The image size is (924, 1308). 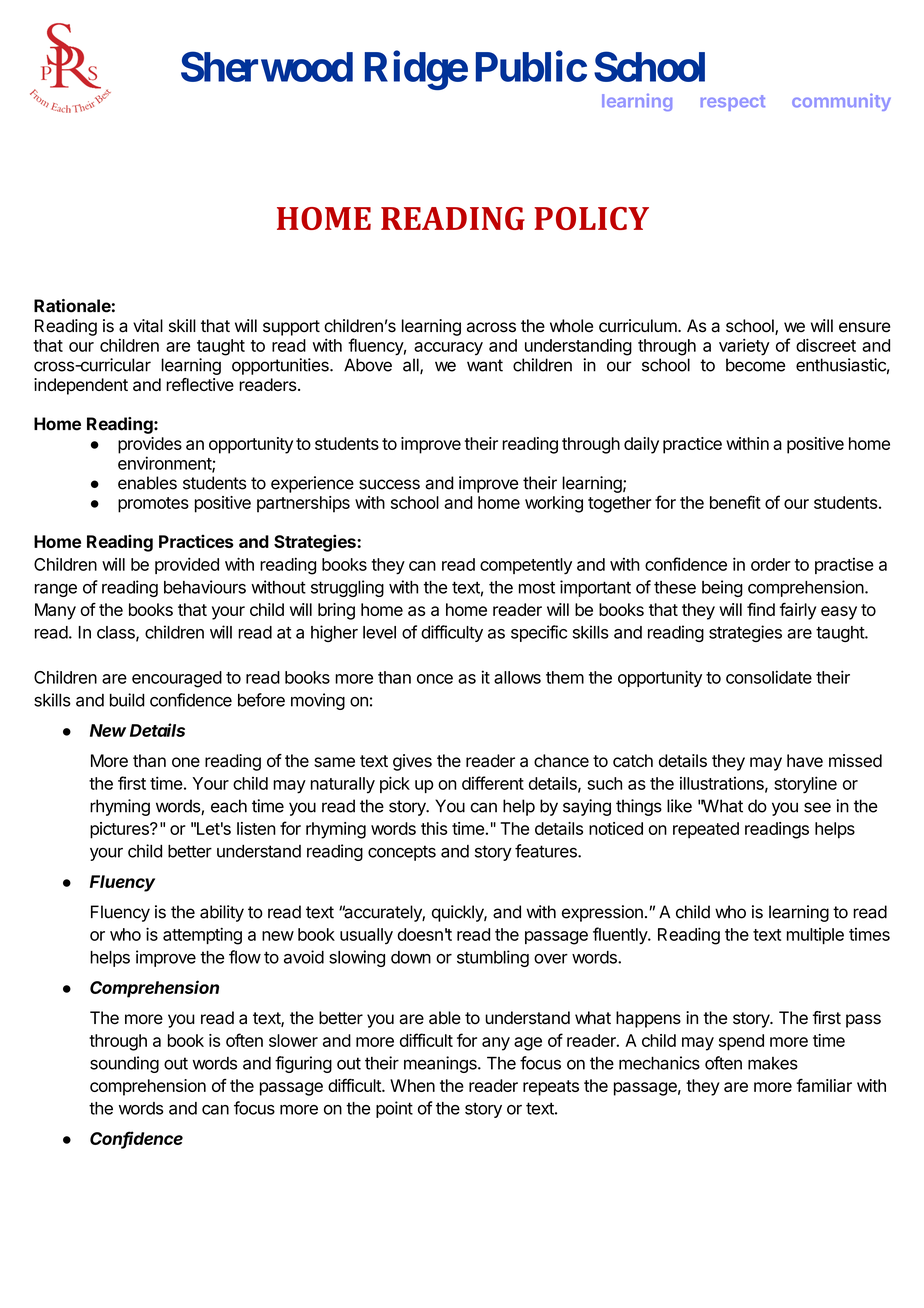 What do you see at coordinates (120, 830) in the screenshot?
I see `pictures` at bounding box center [120, 830].
